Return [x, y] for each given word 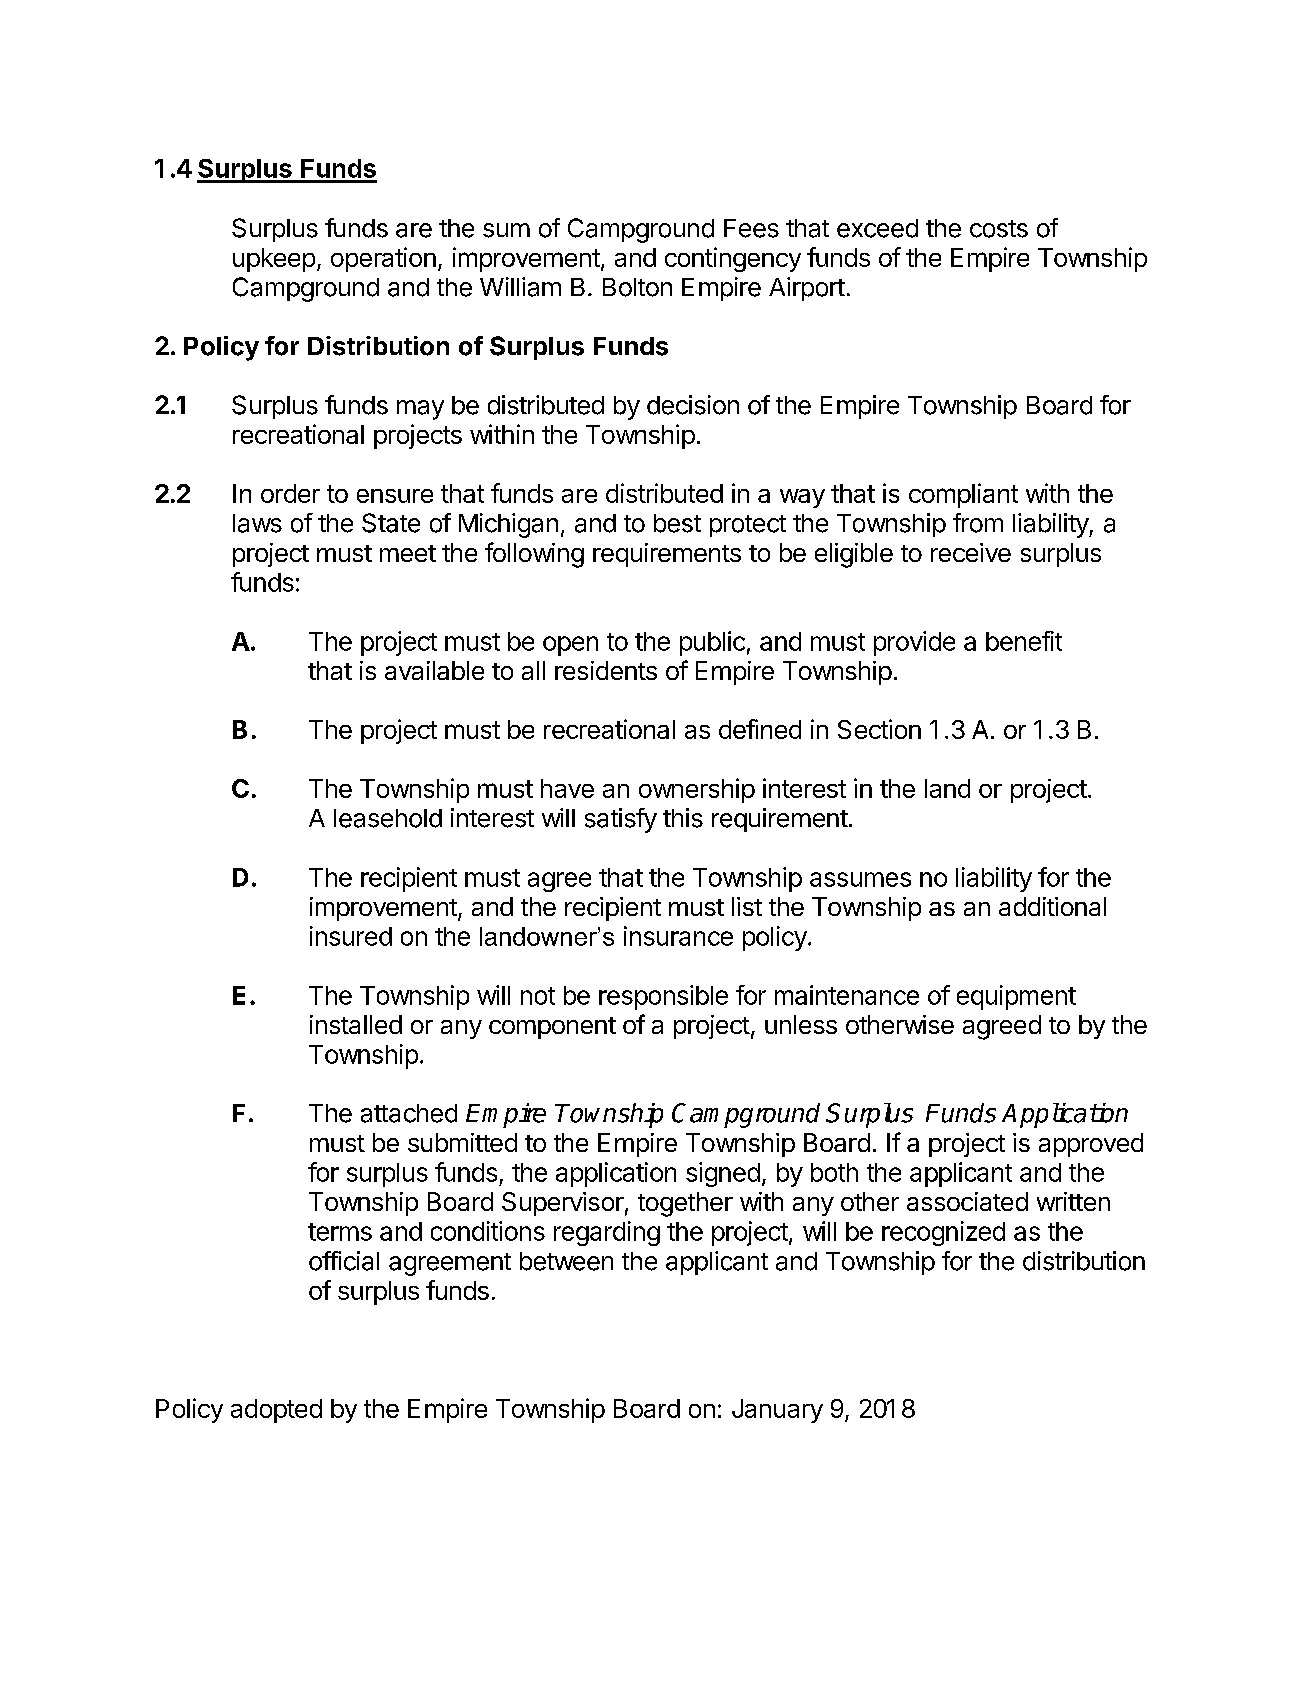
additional [1052, 906]
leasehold [388, 818]
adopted [276, 1411]
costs [999, 229]
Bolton [637, 287]
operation [383, 259]
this [683, 818]
